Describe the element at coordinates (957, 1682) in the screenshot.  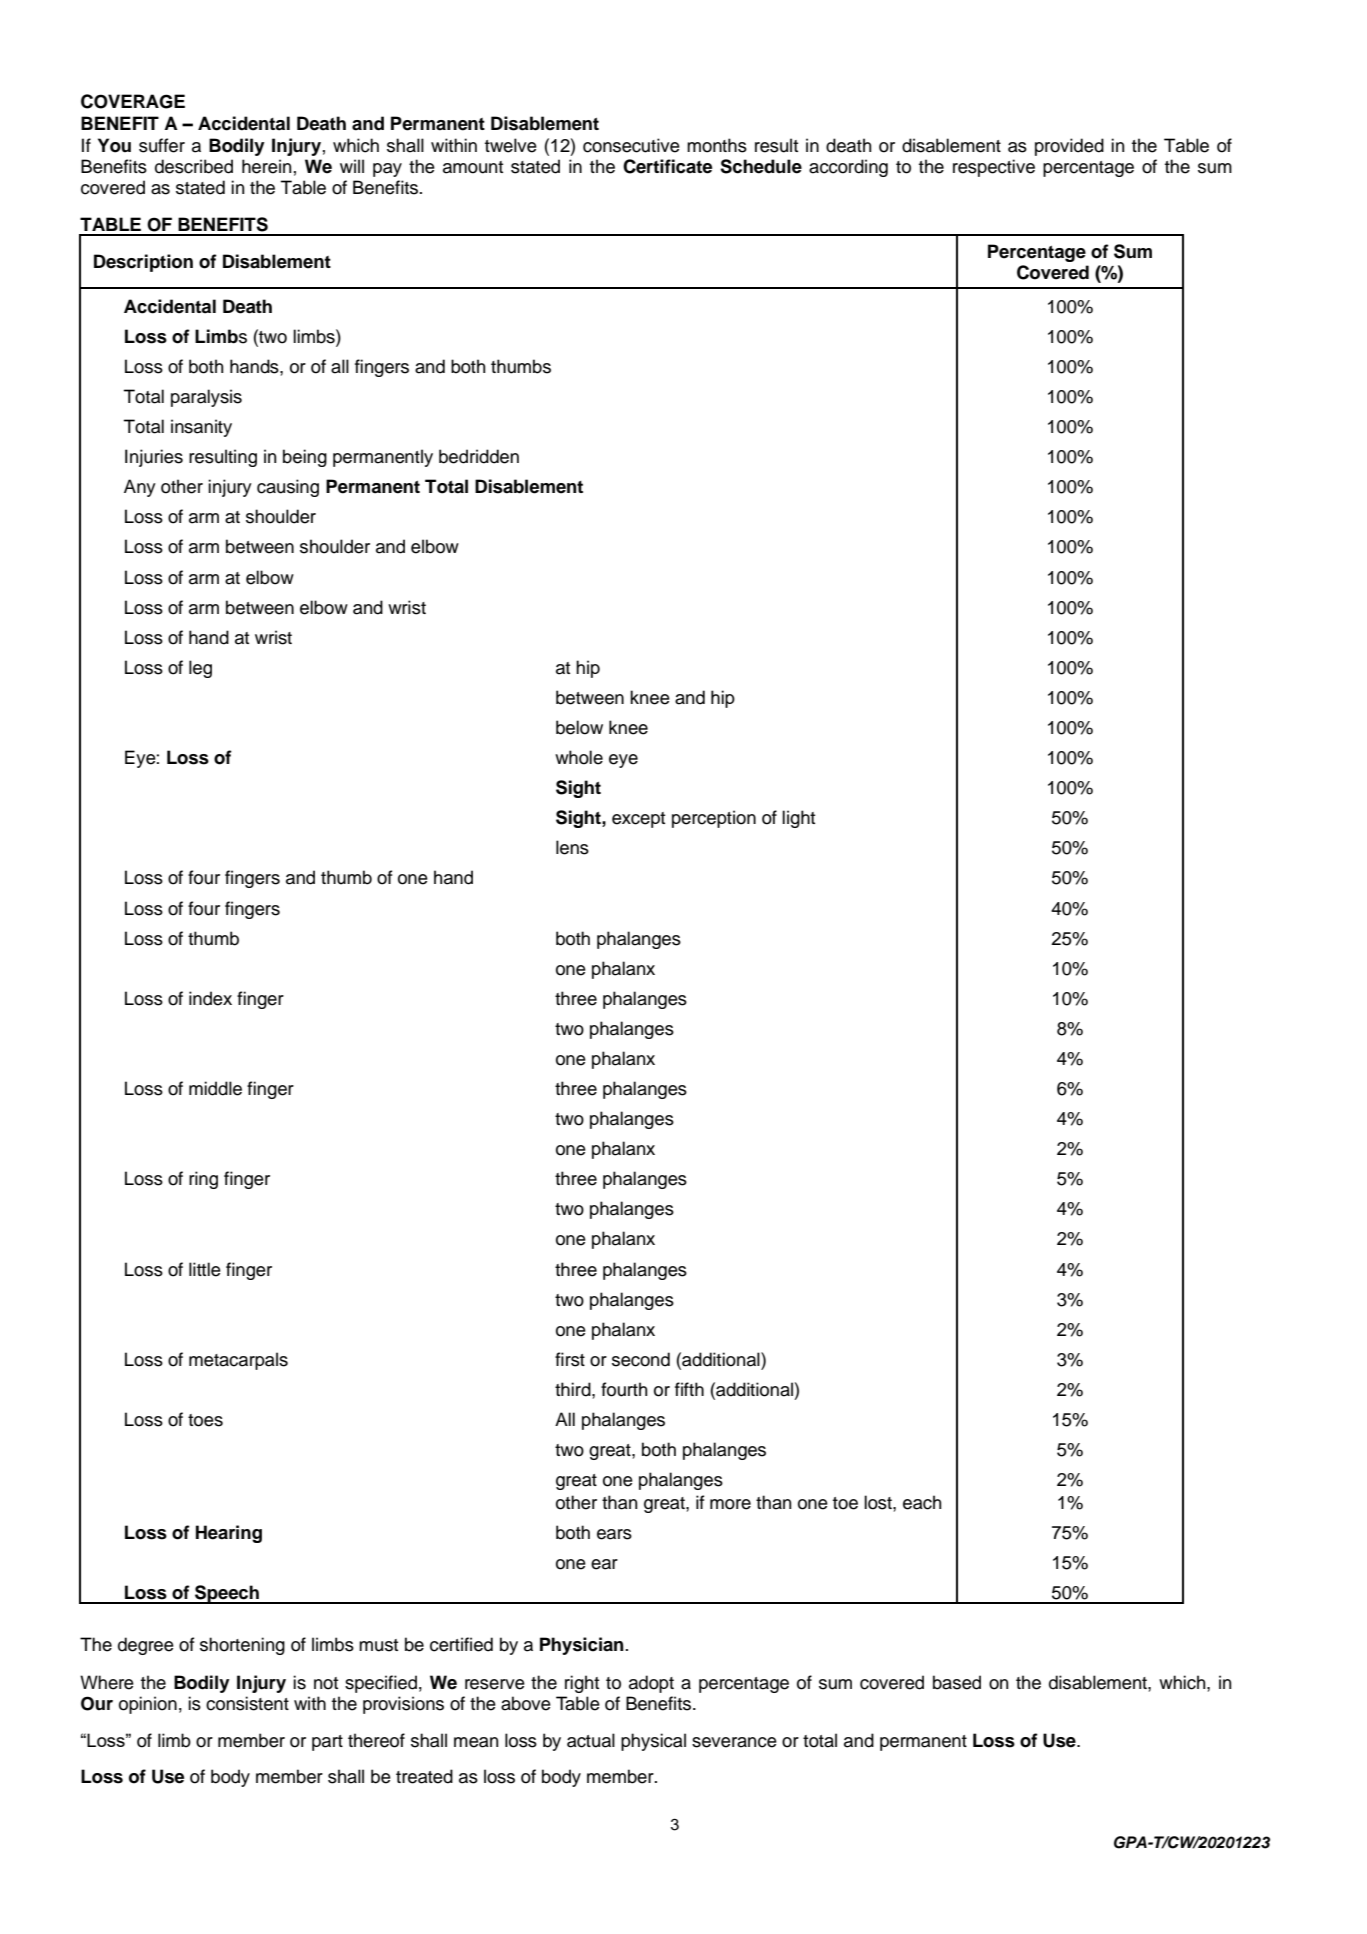
I see `based` at that location.
